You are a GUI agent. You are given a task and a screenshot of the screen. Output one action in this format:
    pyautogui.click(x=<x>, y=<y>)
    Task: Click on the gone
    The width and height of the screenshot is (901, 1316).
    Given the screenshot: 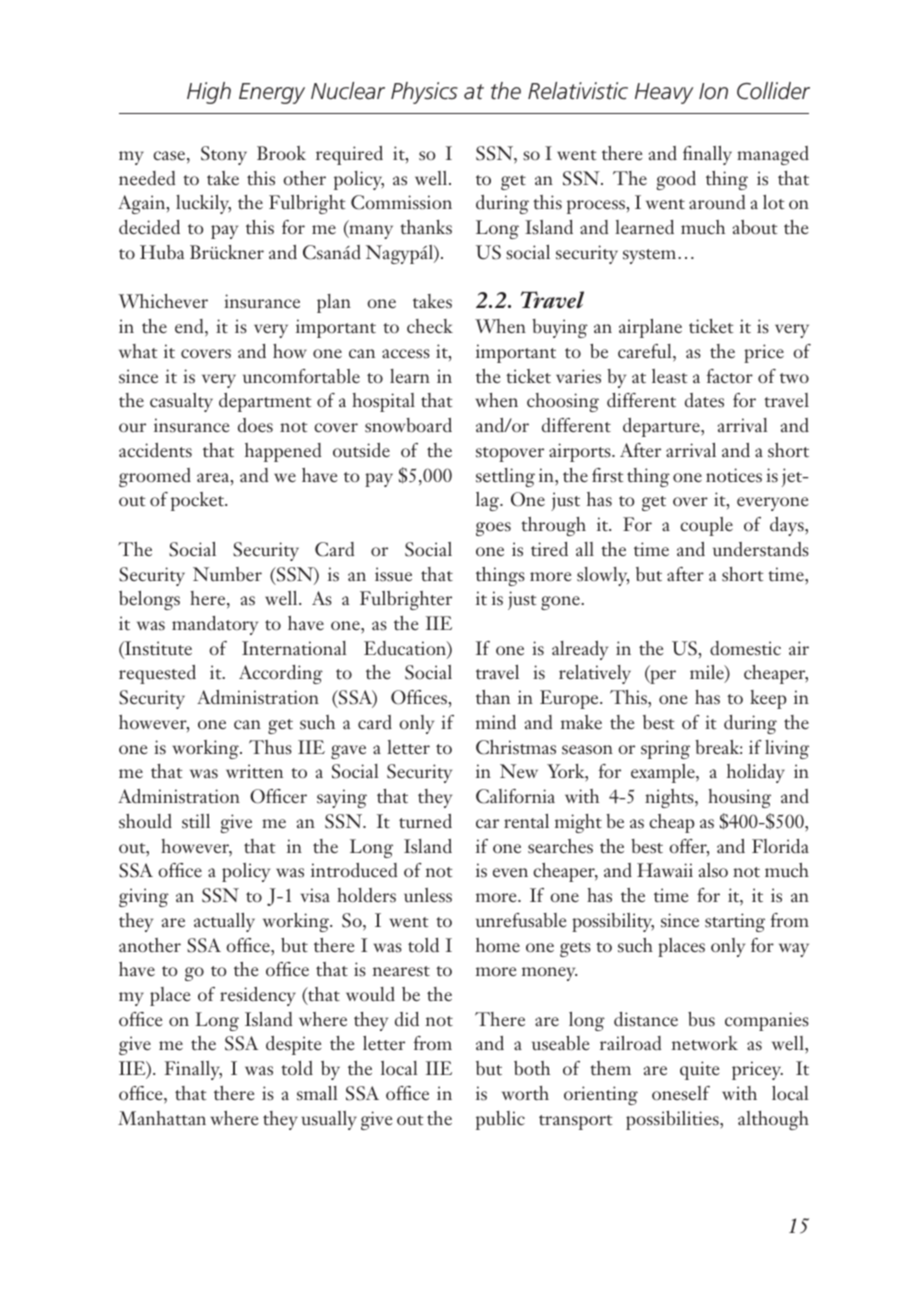 What is the action you would take?
    pyautogui.click(x=561, y=603)
